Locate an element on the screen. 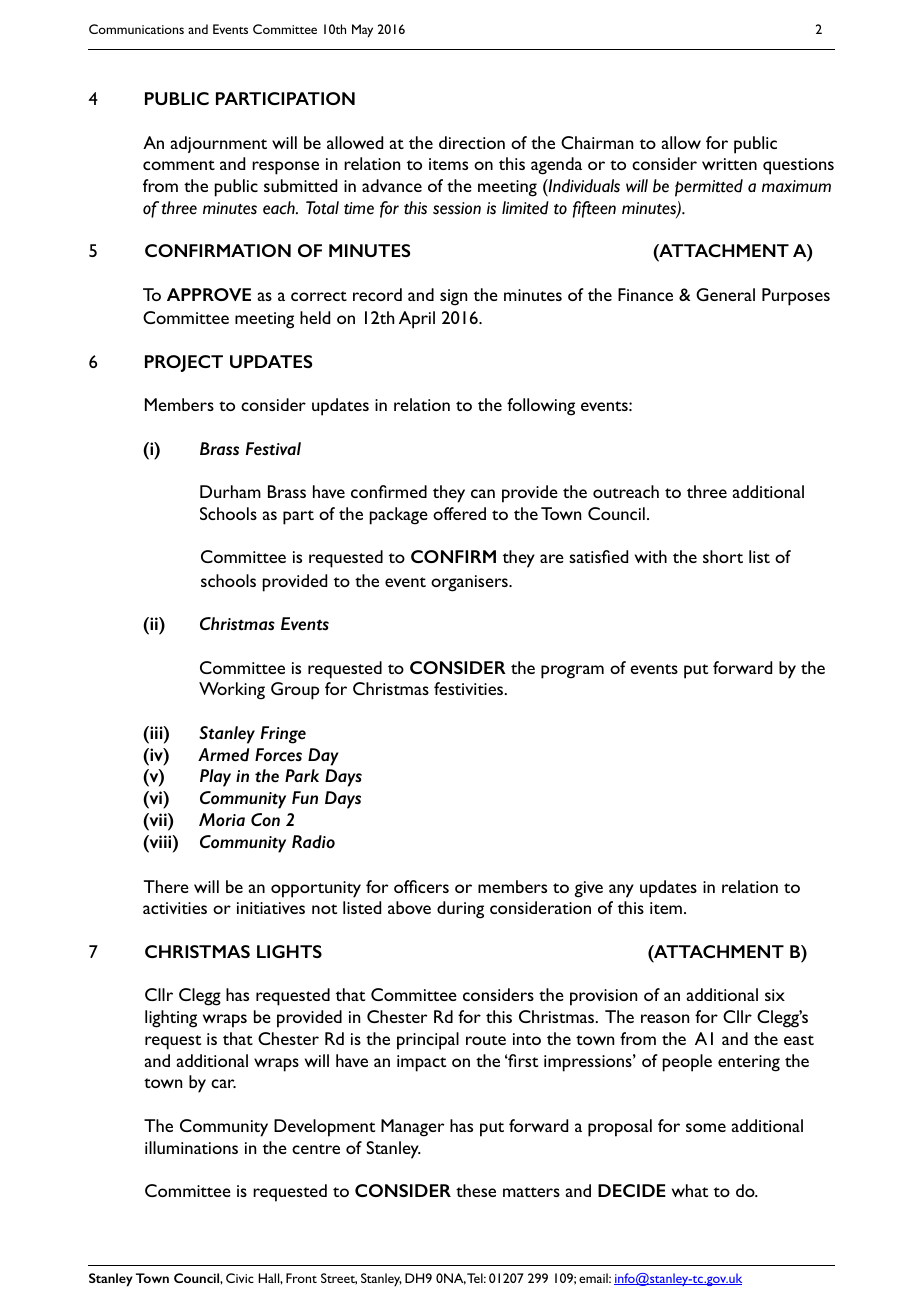 The image size is (924, 1308). can is located at coordinates (483, 493).
